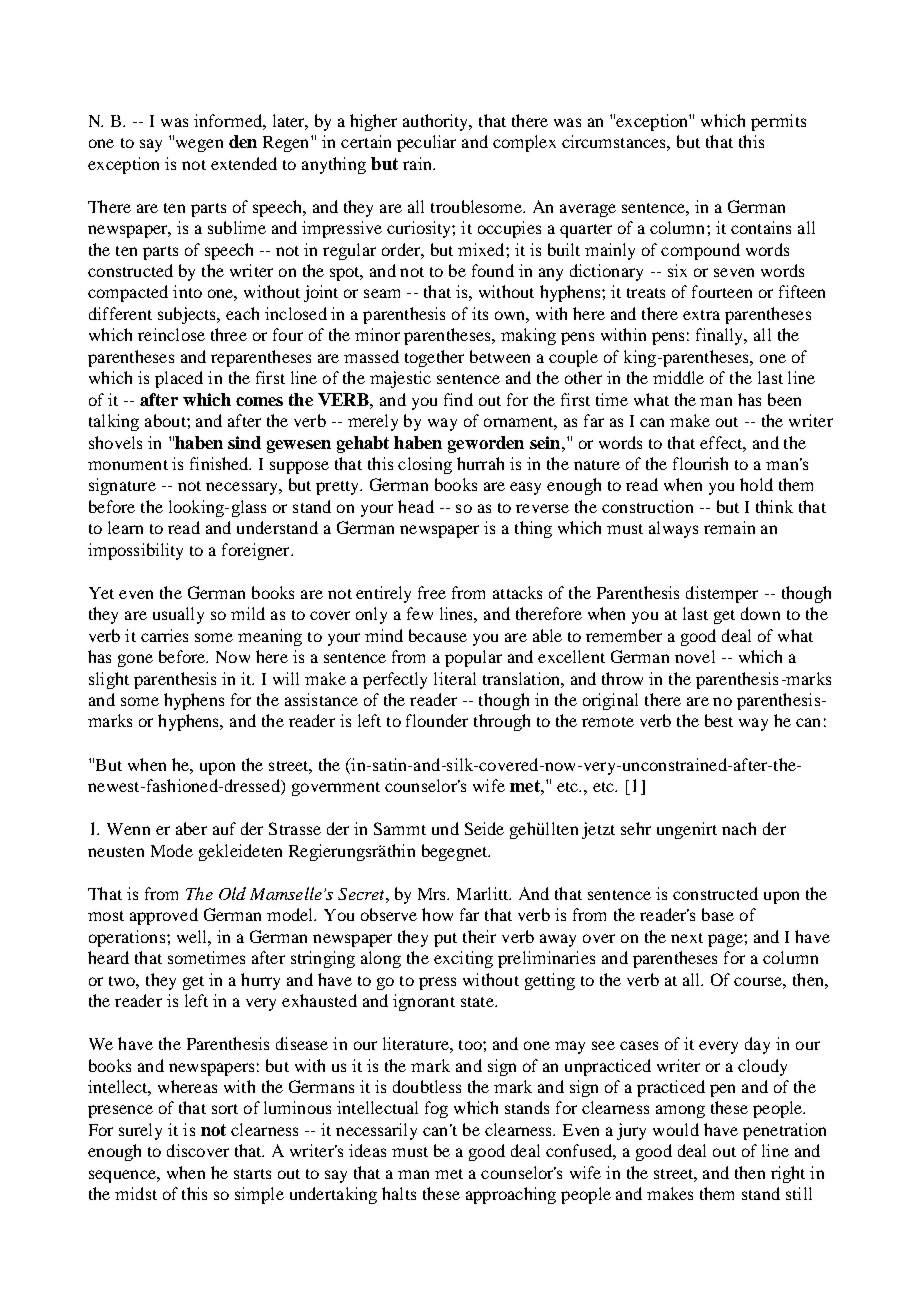 The width and height of the image is (924, 1307). I want to click on peculiar, so click(426, 143).
